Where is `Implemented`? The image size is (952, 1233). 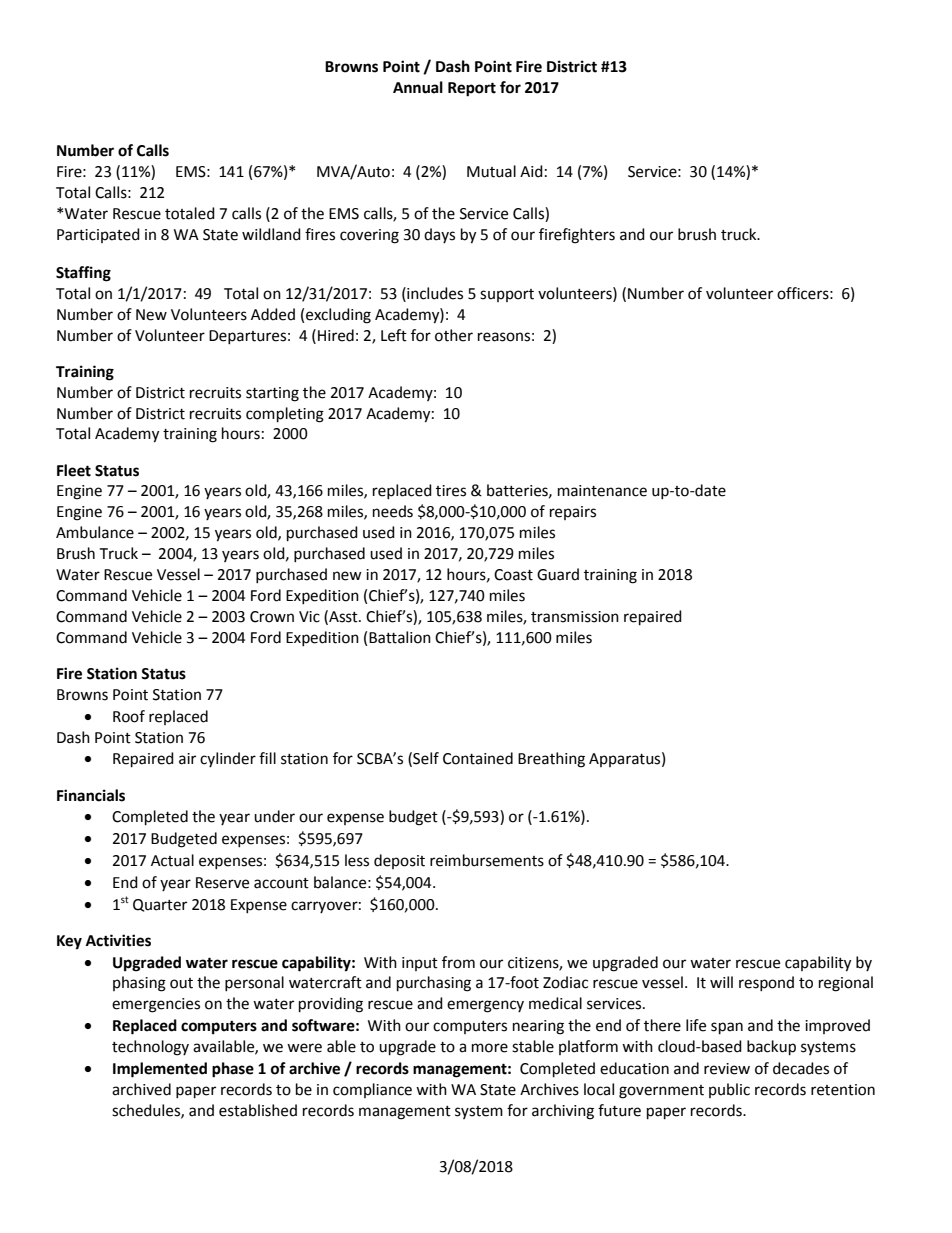 Implemented is located at coordinates (160, 1070).
